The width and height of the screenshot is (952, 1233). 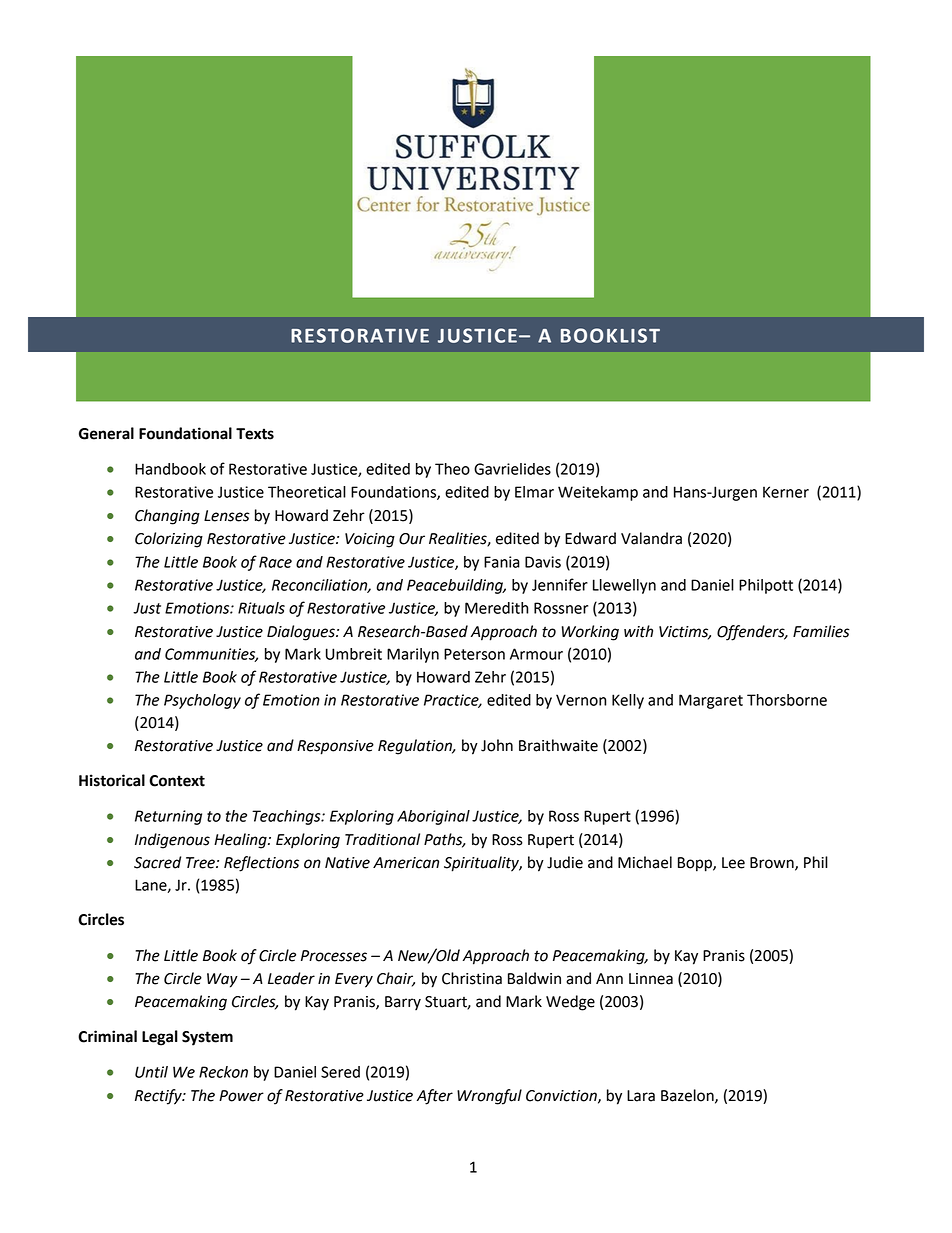 What do you see at coordinates (711, 701) in the screenshot?
I see `Margaret` at bounding box center [711, 701].
